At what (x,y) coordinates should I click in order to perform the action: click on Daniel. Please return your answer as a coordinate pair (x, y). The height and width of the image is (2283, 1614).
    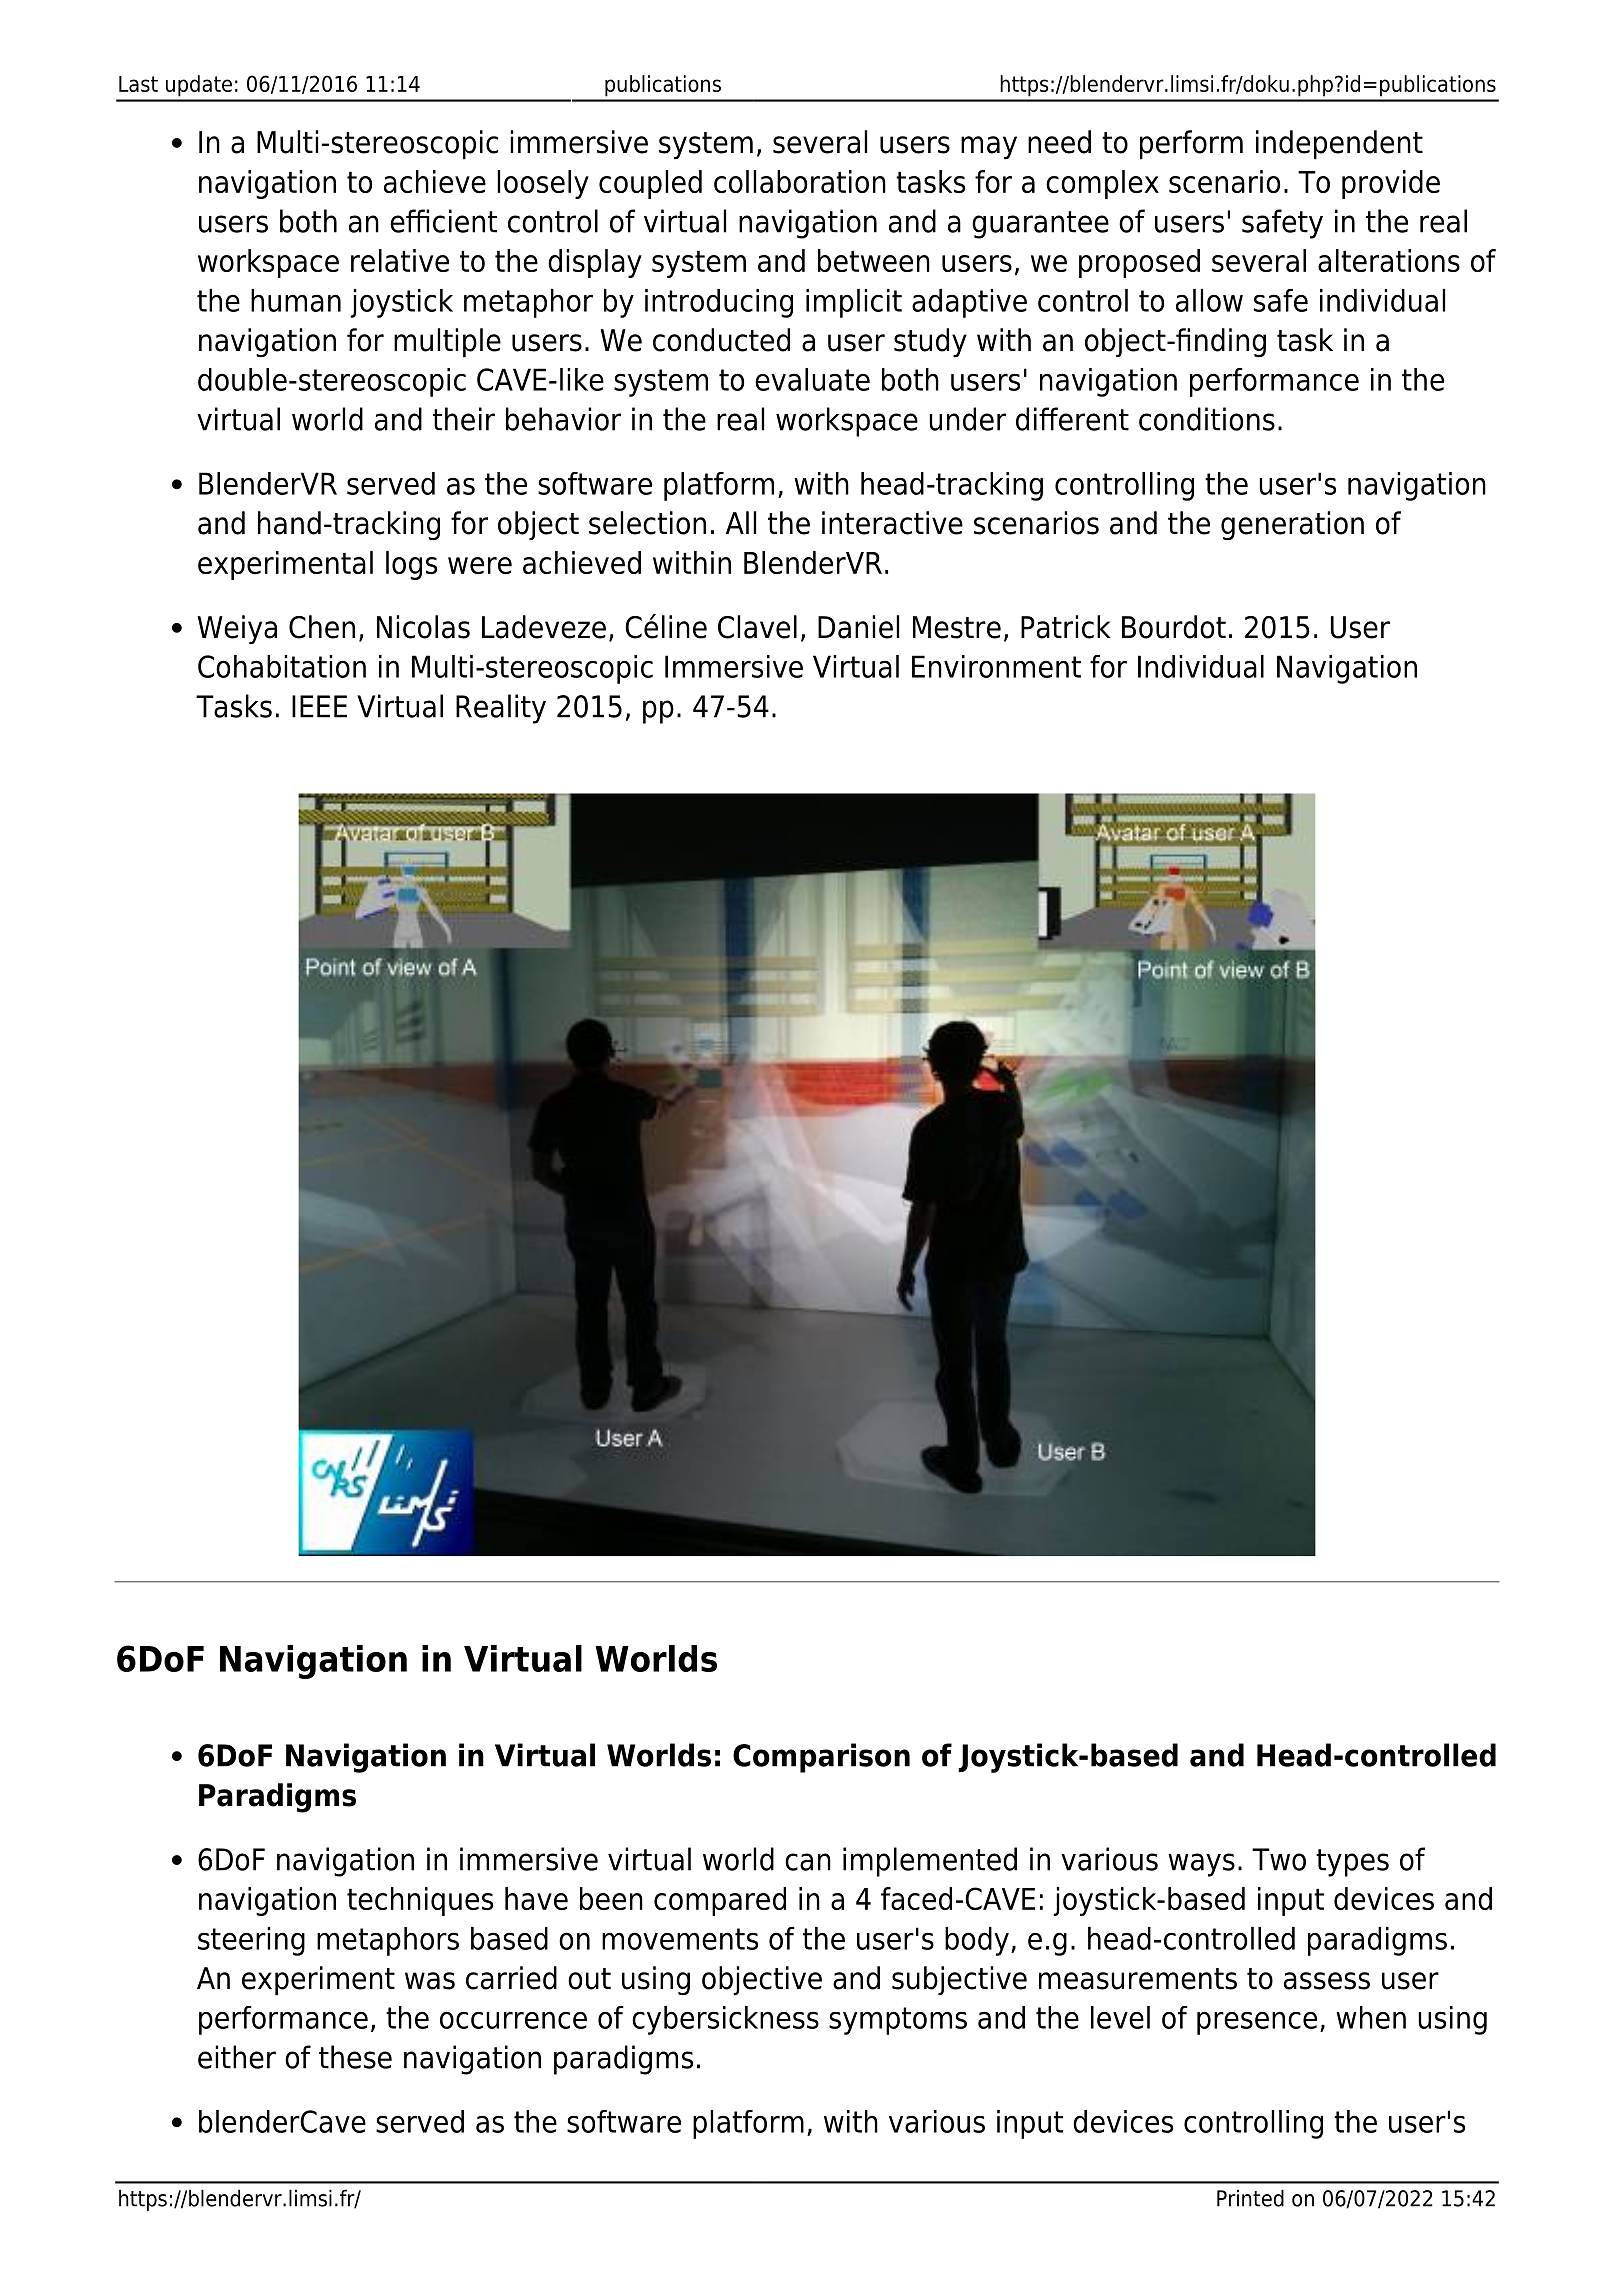
    Looking at the image, I should click on (858, 627).
